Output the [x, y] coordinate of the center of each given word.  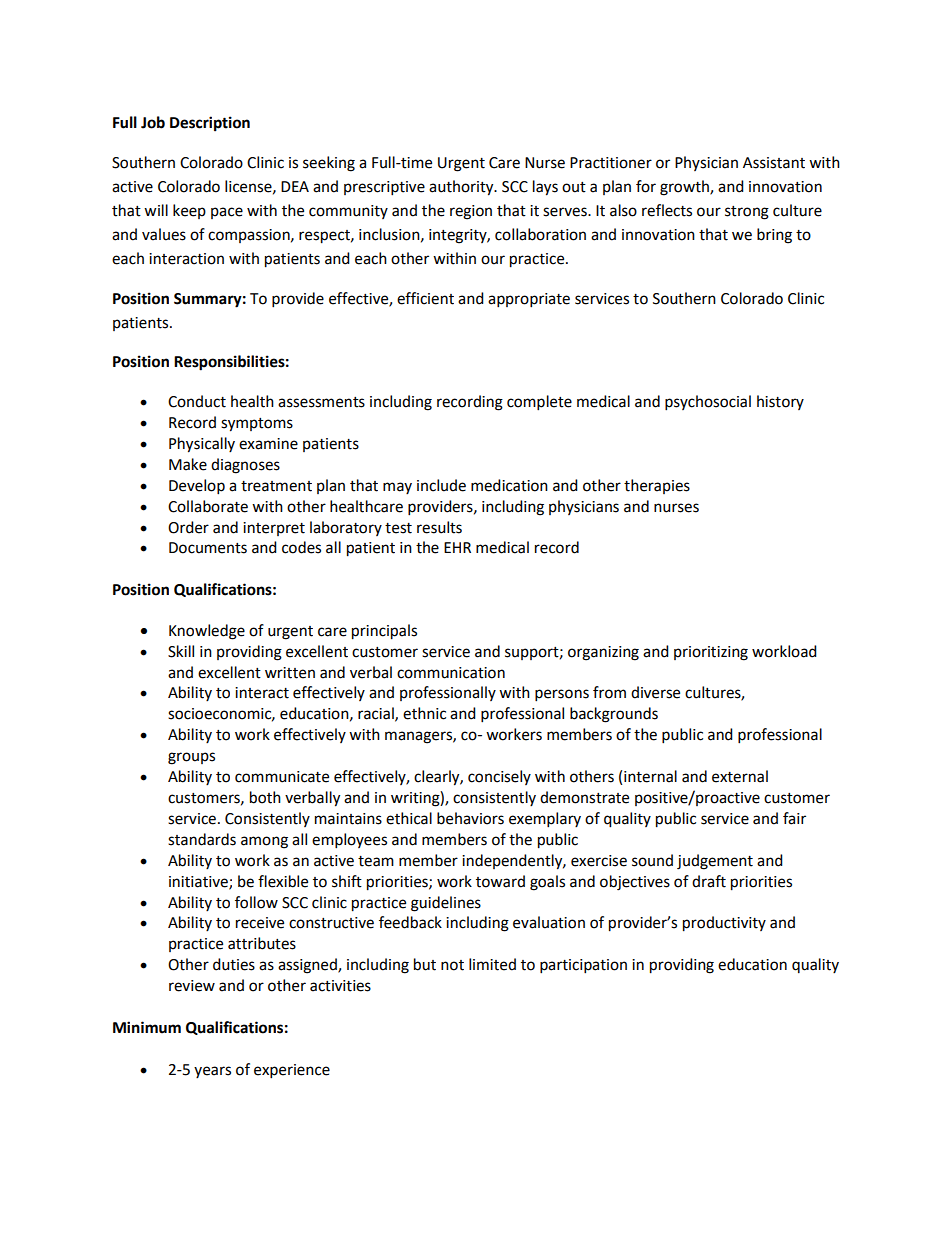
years [212, 1072]
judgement [715, 862]
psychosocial [708, 403]
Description [210, 124]
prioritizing [711, 653]
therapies [657, 486]
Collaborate [208, 506]
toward [500, 881]
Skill [181, 651]
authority [462, 188]
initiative [199, 882]
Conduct [197, 401]
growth [685, 188]
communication [451, 673]
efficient [425, 298]
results [439, 527]
